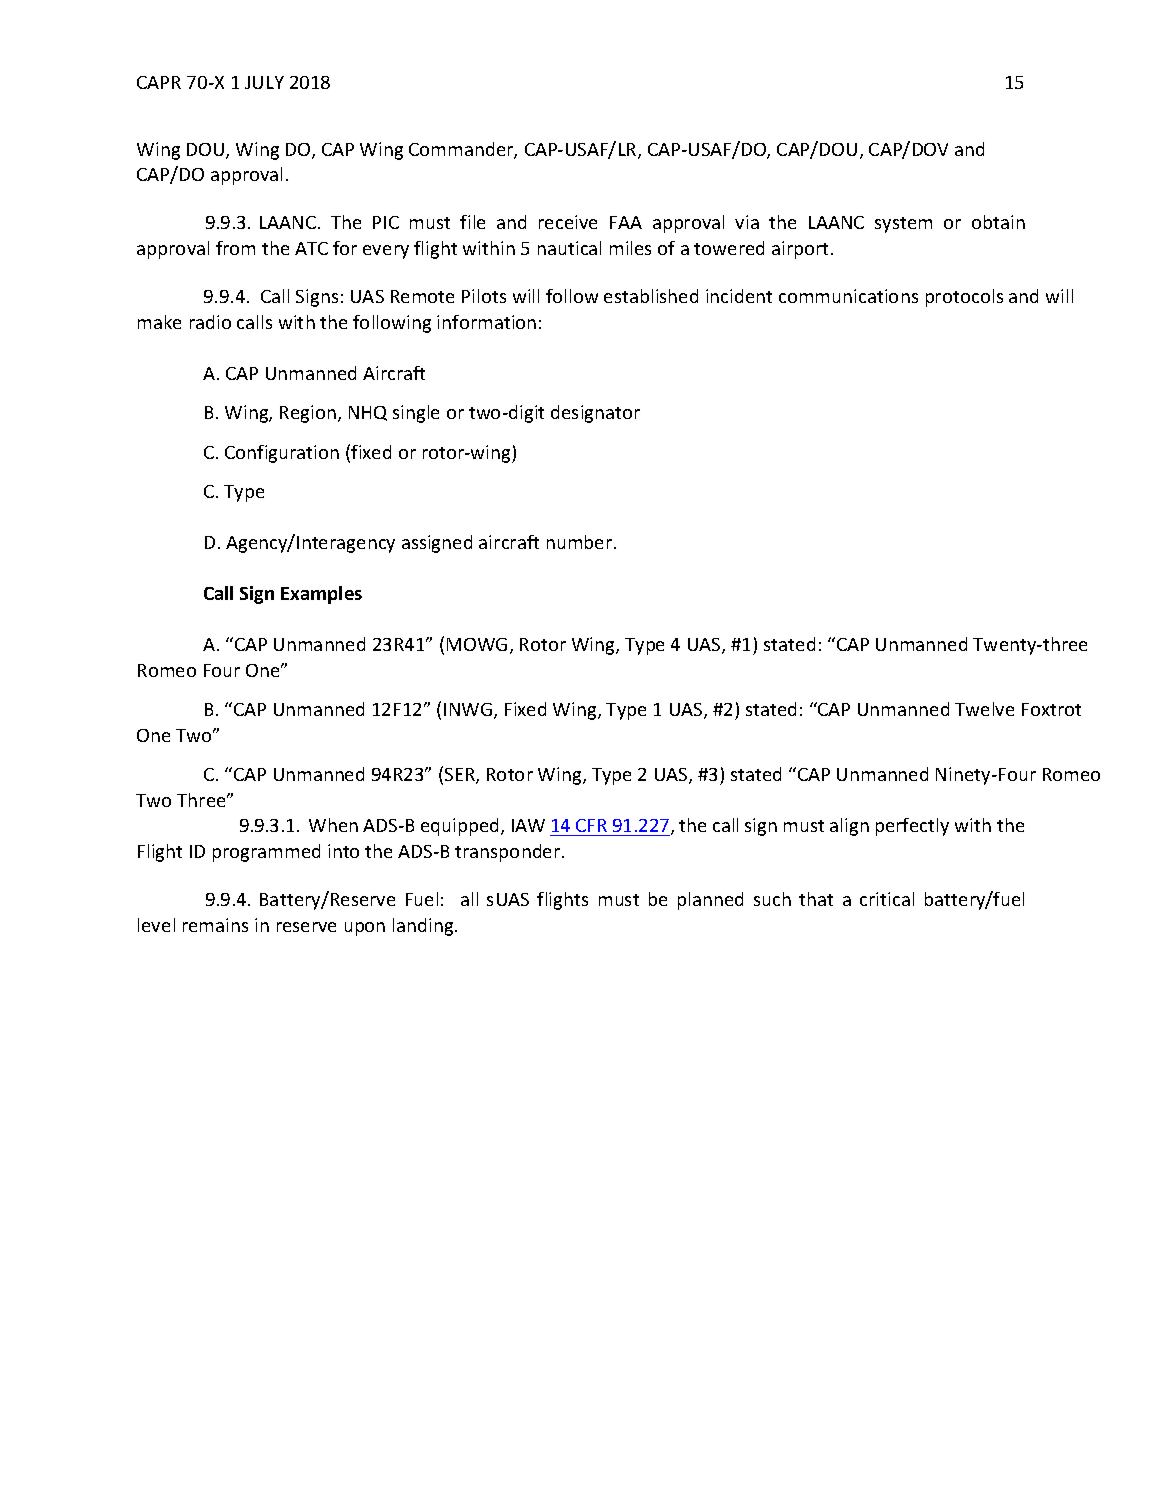  What do you see at coordinates (215, 925) in the page?
I see `remains` at bounding box center [215, 925].
